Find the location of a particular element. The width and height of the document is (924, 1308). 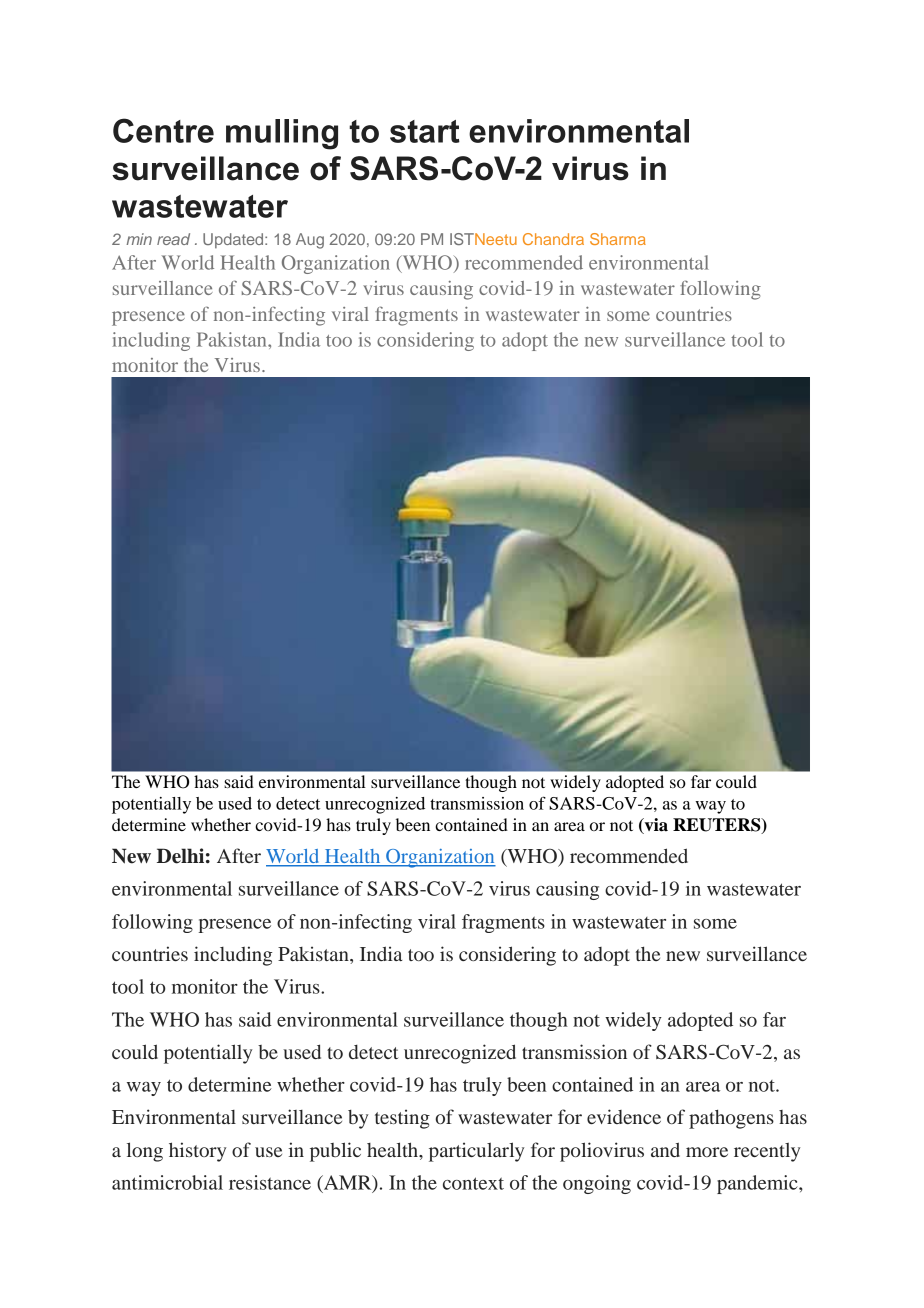

Updated is located at coordinates (234, 241).
